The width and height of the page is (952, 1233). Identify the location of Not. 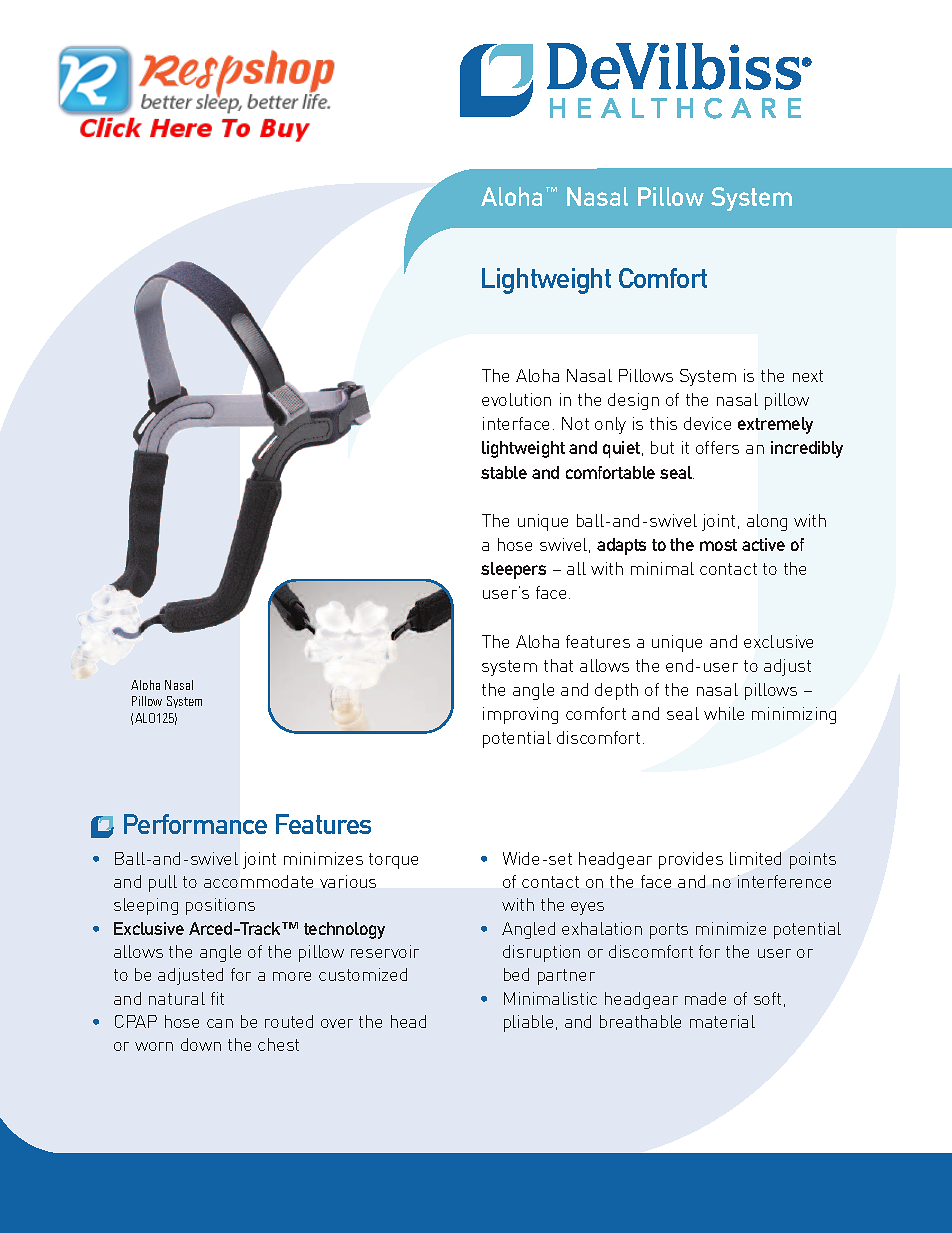
(575, 423).
